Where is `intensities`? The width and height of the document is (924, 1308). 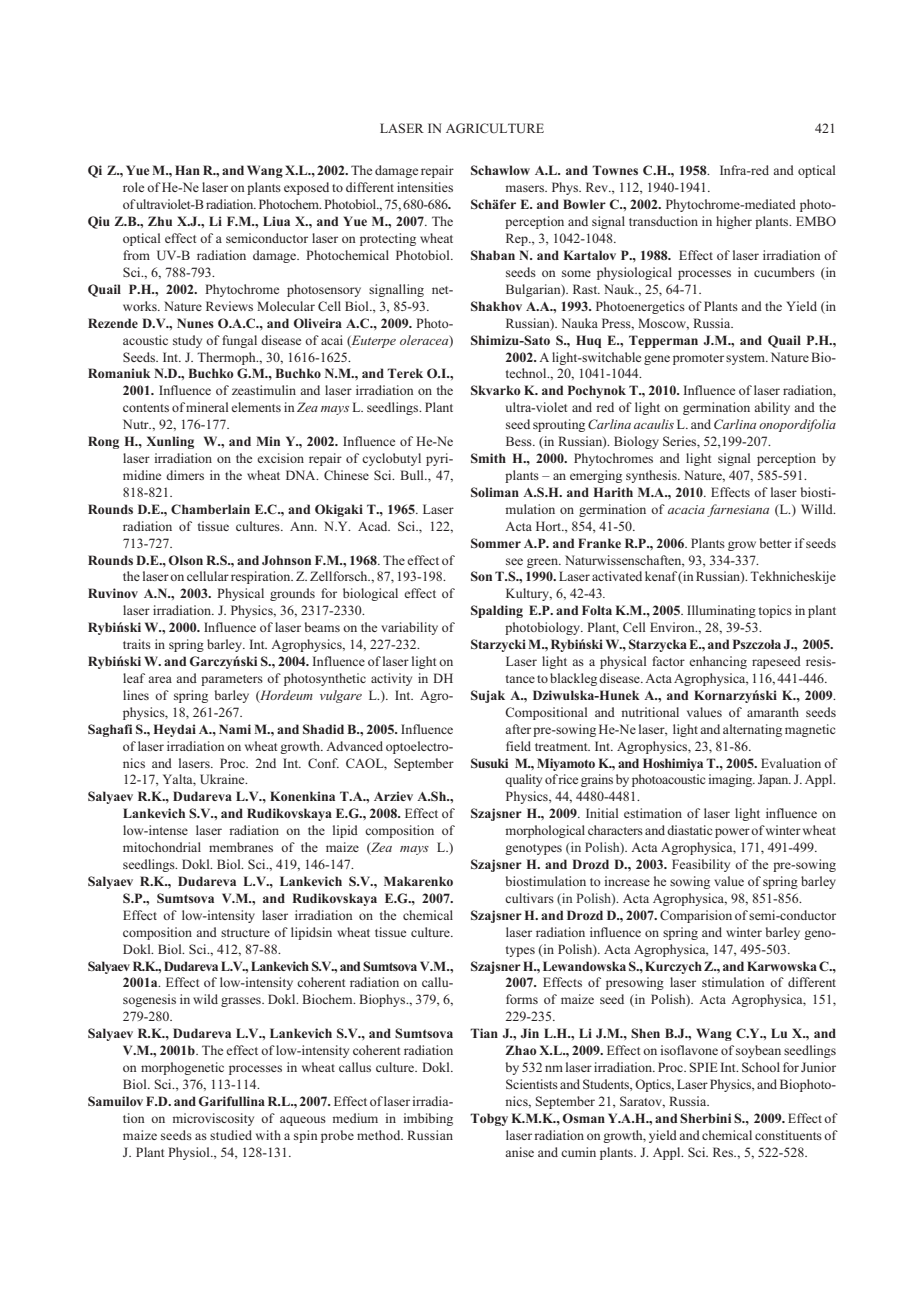 intensities is located at coordinates (425, 187).
